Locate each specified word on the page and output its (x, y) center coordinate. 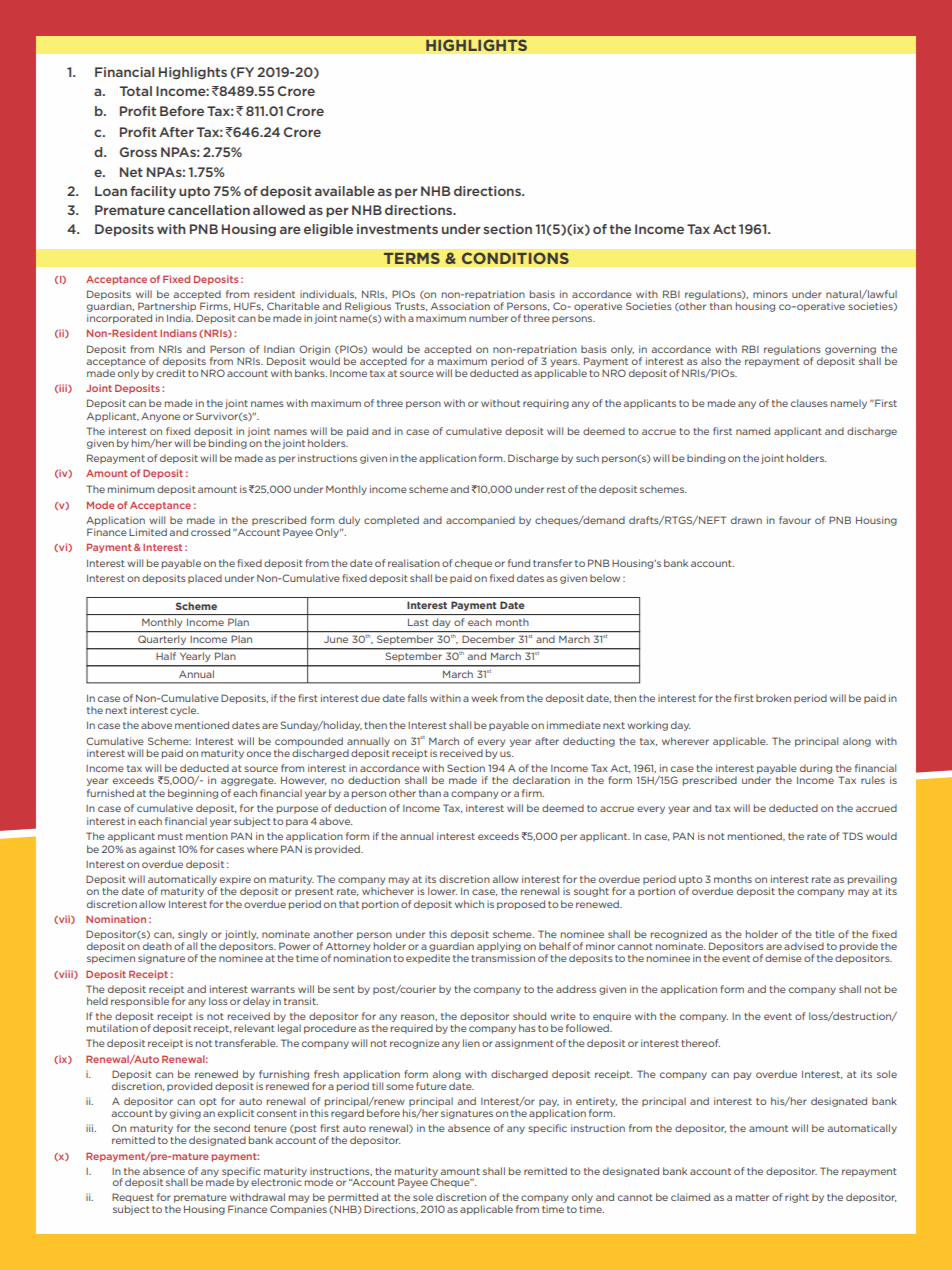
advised (804, 946)
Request (133, 1199)
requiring (546, 404)
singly (192, 935)
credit (171, 373)
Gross (138, 152)
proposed (521, 905)
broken (773, 698)
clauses (809, 403)
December (488, 639)
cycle (184, 711)
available (345, 191)
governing (850, 350)
